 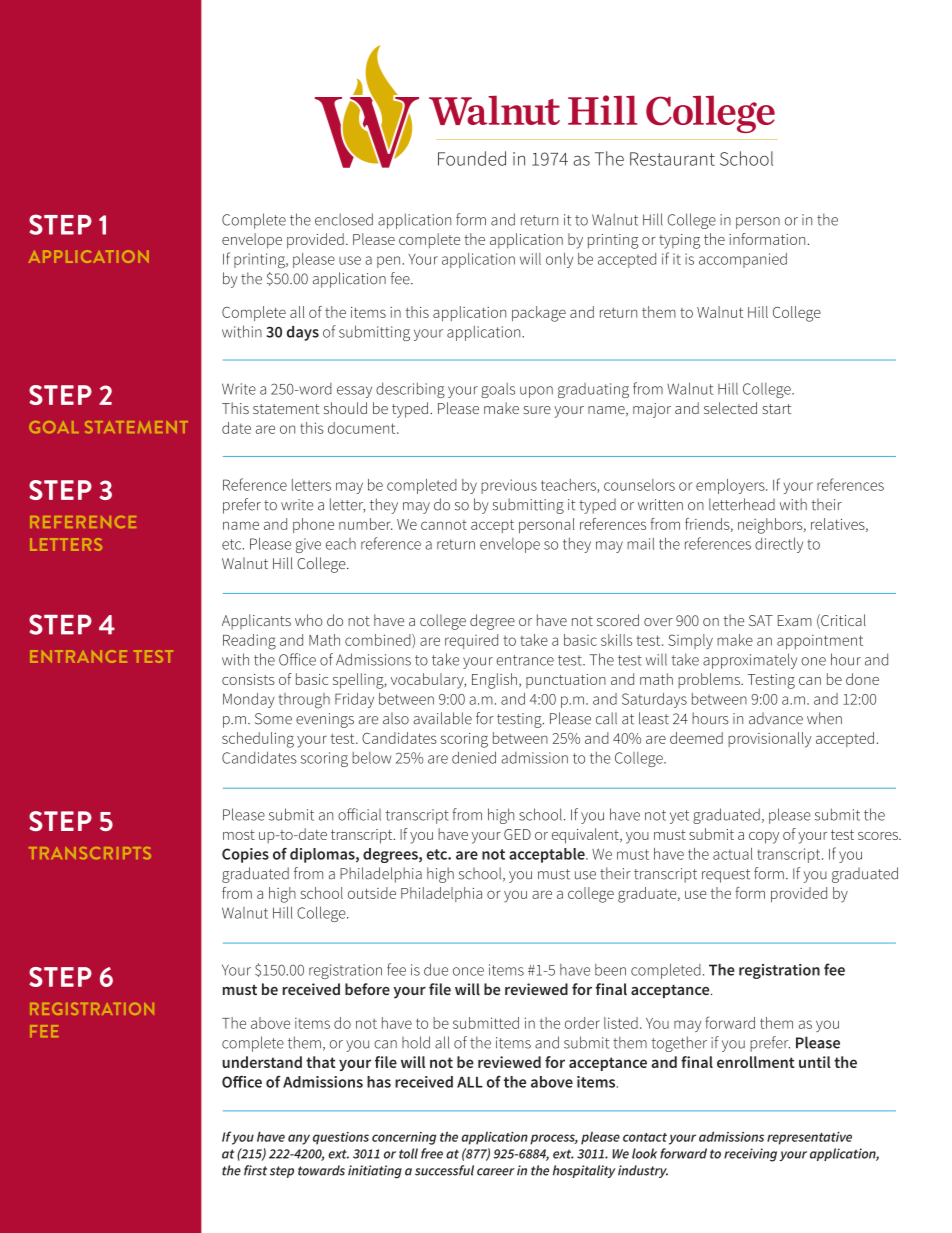 What do you see at coordinates (809, 1138) in the screenshot?
I see `representative` at bounding box center [809, 1138].
